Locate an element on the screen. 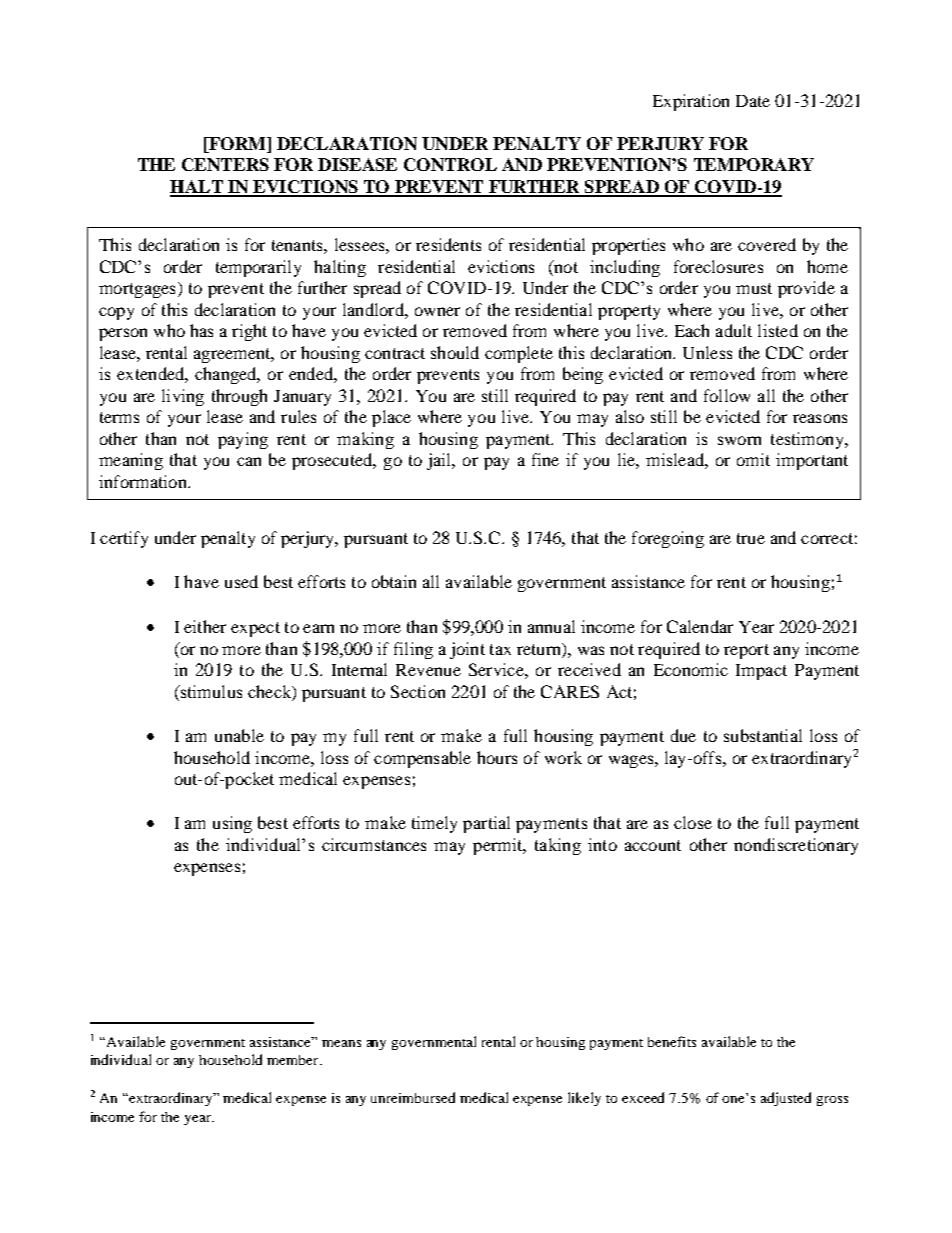  unable is located at coordinates (239, 735).
